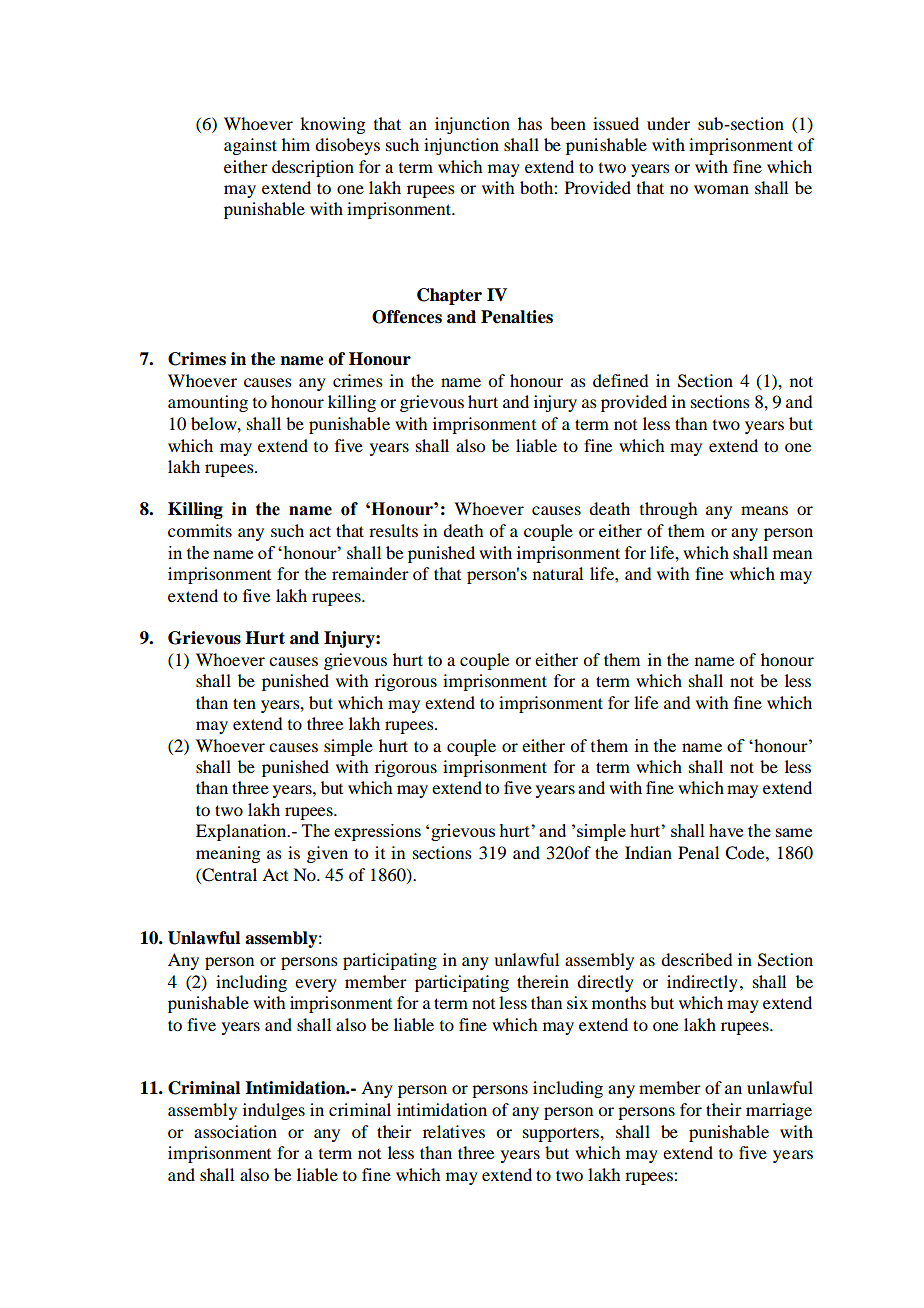 This document has height=1308, width=924. What do you see at coordinates (726, 830) in the document?
I see `have` at bounding box center [726, 830].
